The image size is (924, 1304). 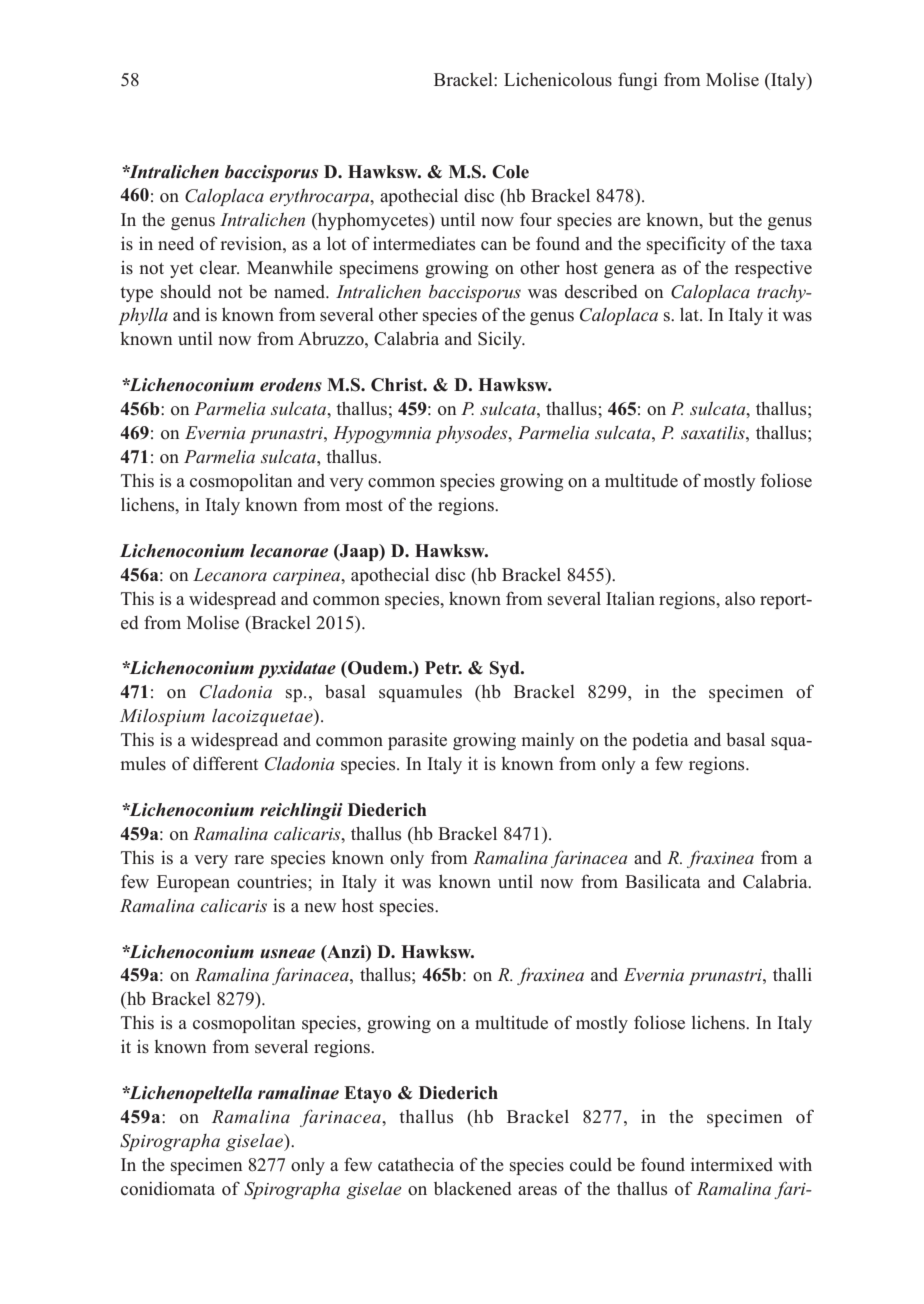 I want to click on blackened, so click(x=473, y=1188).
